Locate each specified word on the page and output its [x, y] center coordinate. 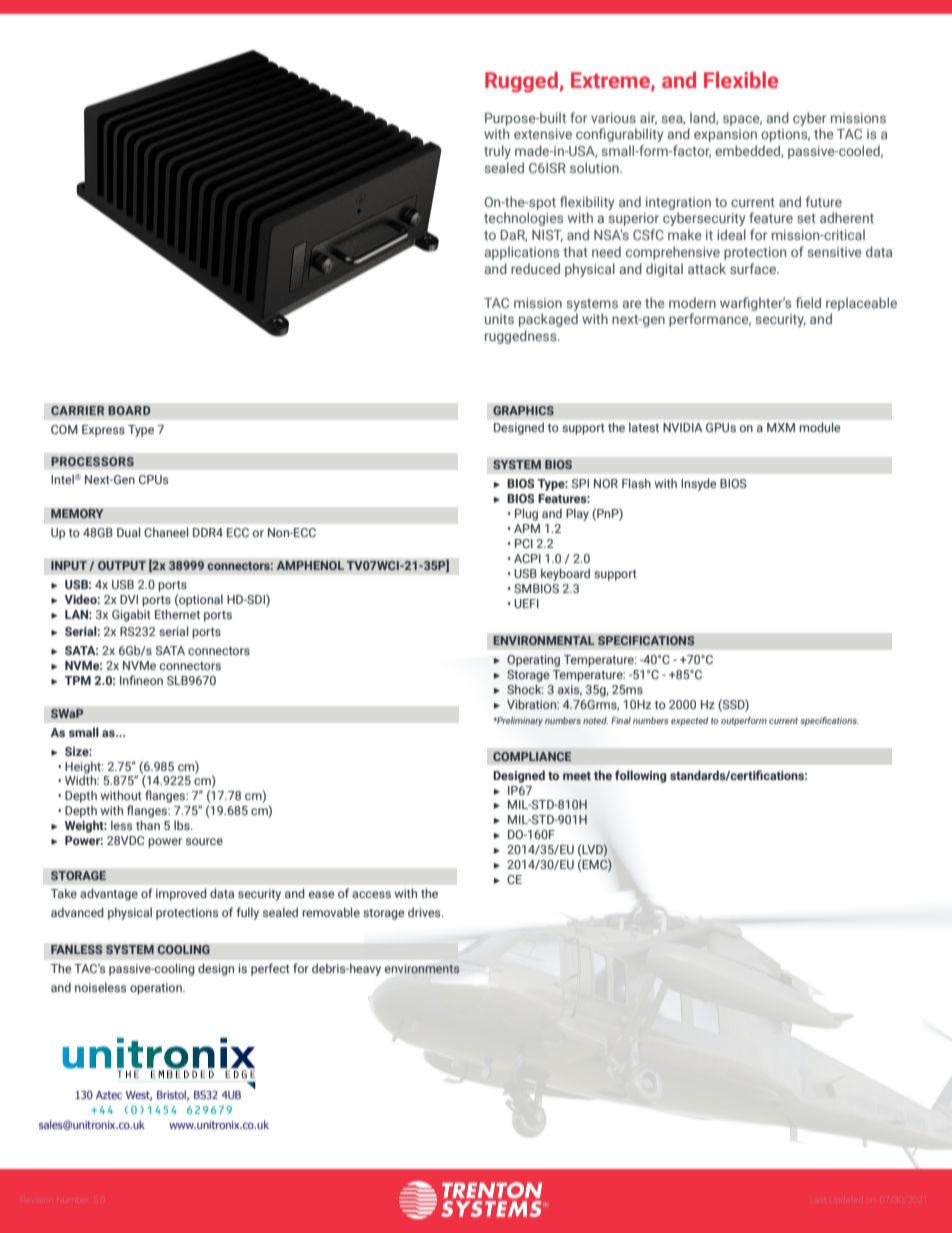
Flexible [741, 80]
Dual [128, 532]
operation [157, 989]
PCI [524, 543]
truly [497, 152]
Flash [636, 483]
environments [422, 968]
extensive [543, 134]
